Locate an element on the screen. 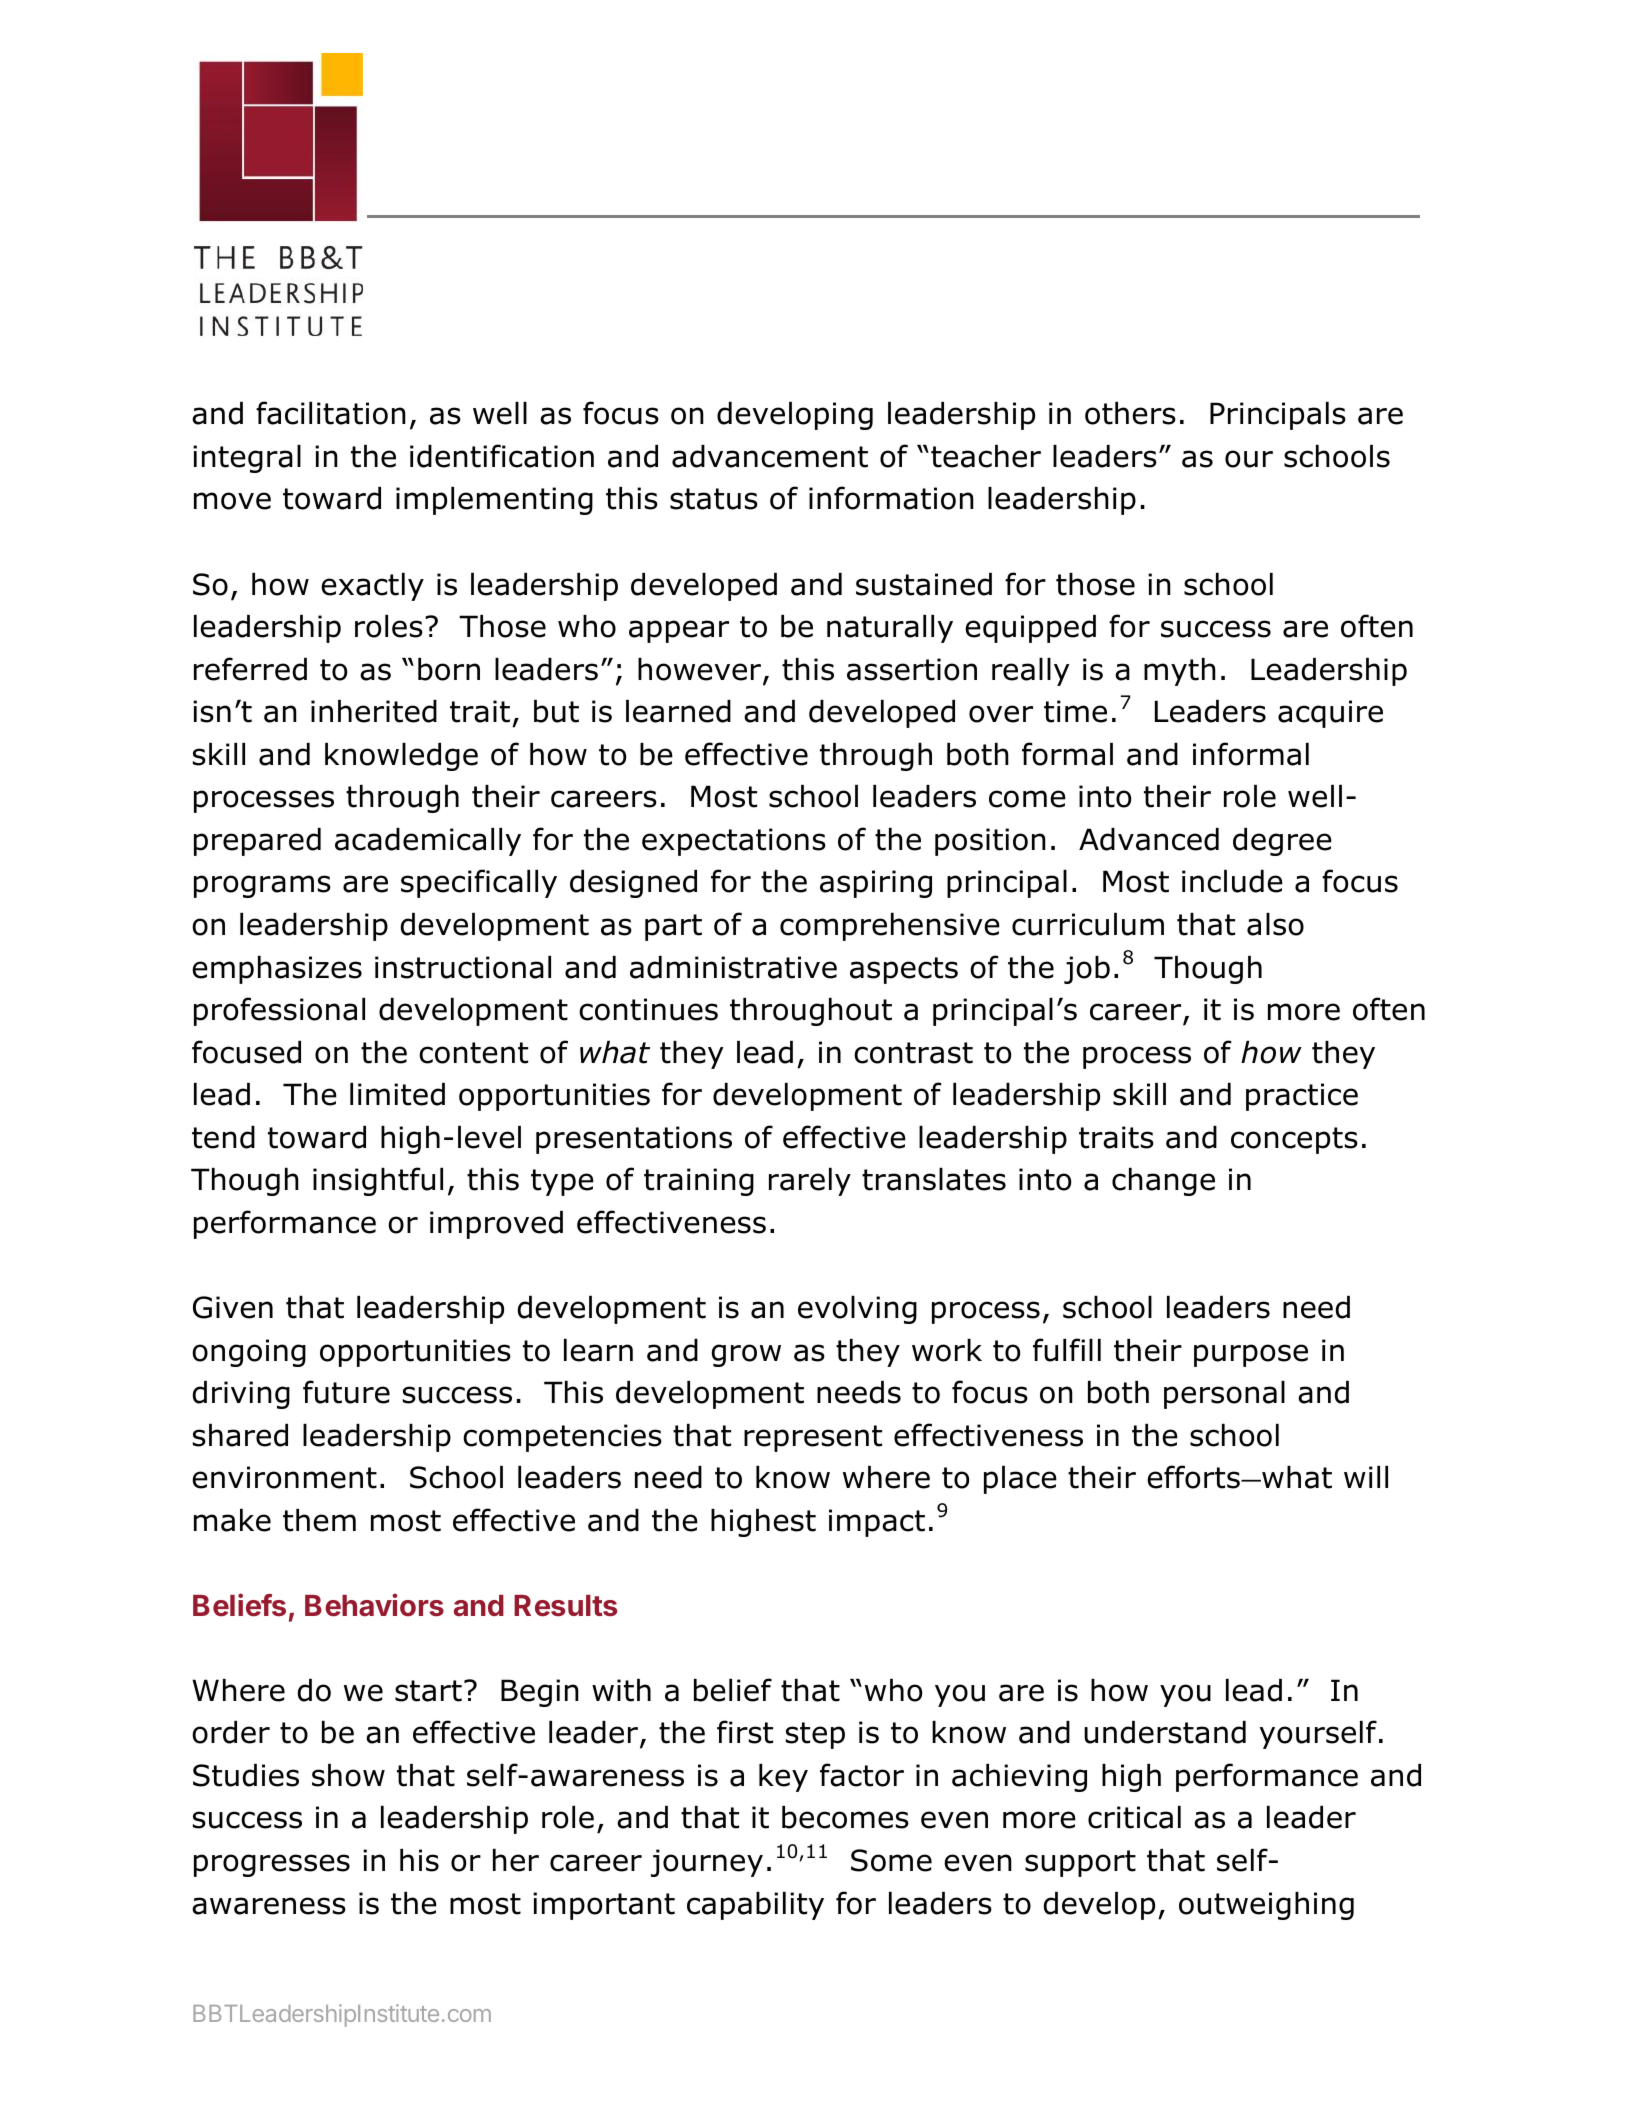 The image size is (1627, 2106). emphasizes is located at coordinates (277, 970).
